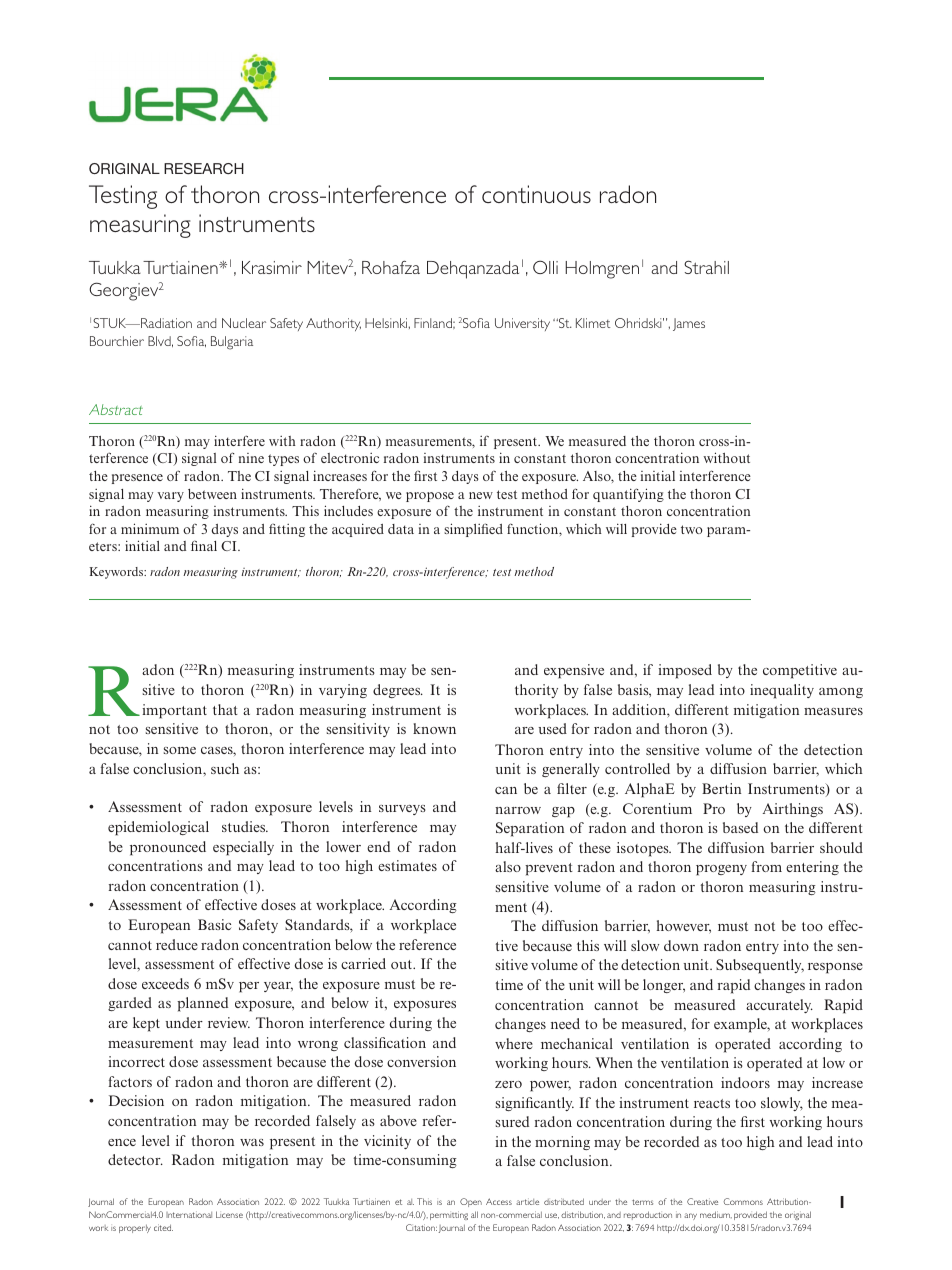 This screenshot has height=1270, width=952. What do you see at coordinates (189, 1215) in the screenshot?
I see `International` at bounding box center [189, 1215].
